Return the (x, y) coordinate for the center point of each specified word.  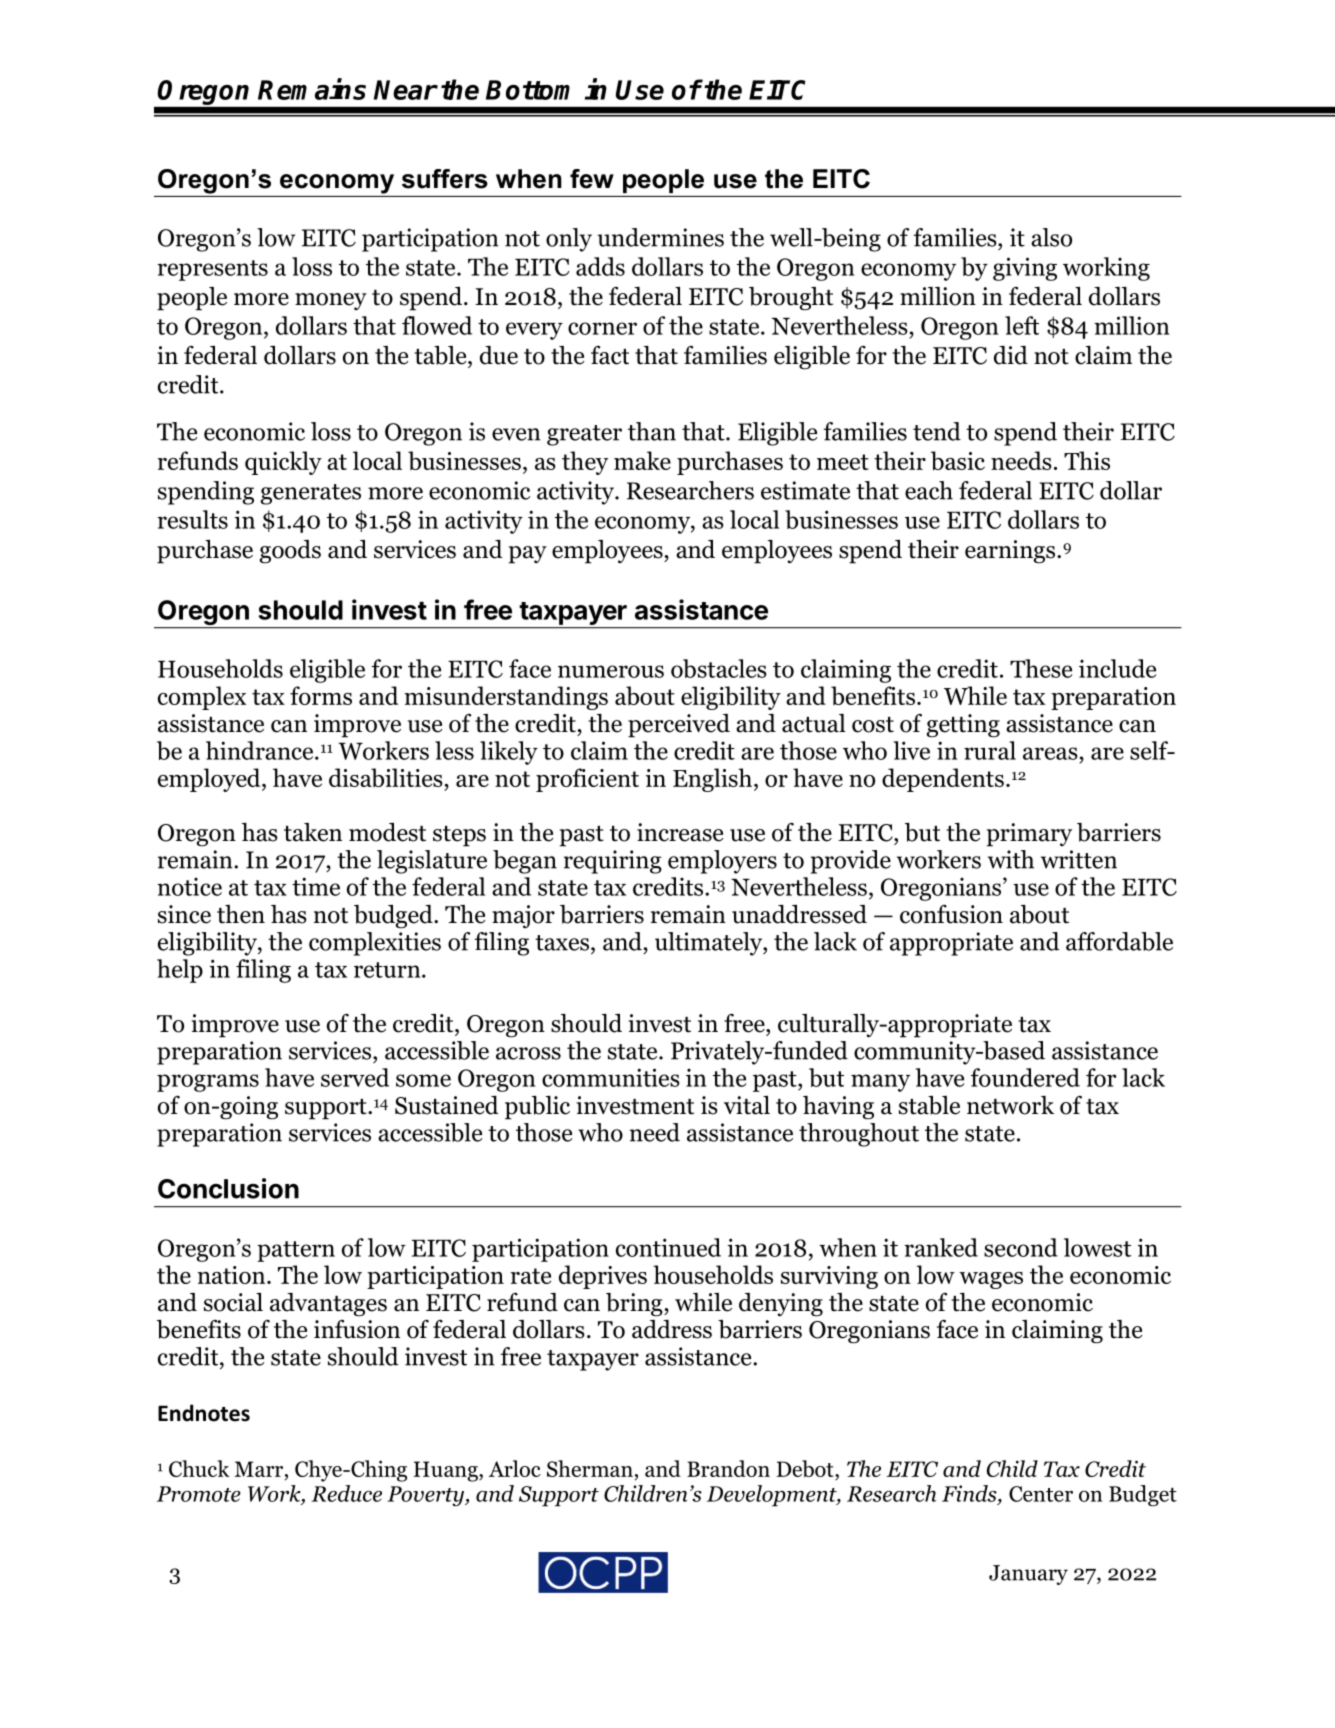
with (1011, 859)
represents (212, 270)
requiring (613, 862)
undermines (660, 237)
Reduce (346, 1493)
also (1051, 237)
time (316, 886)
